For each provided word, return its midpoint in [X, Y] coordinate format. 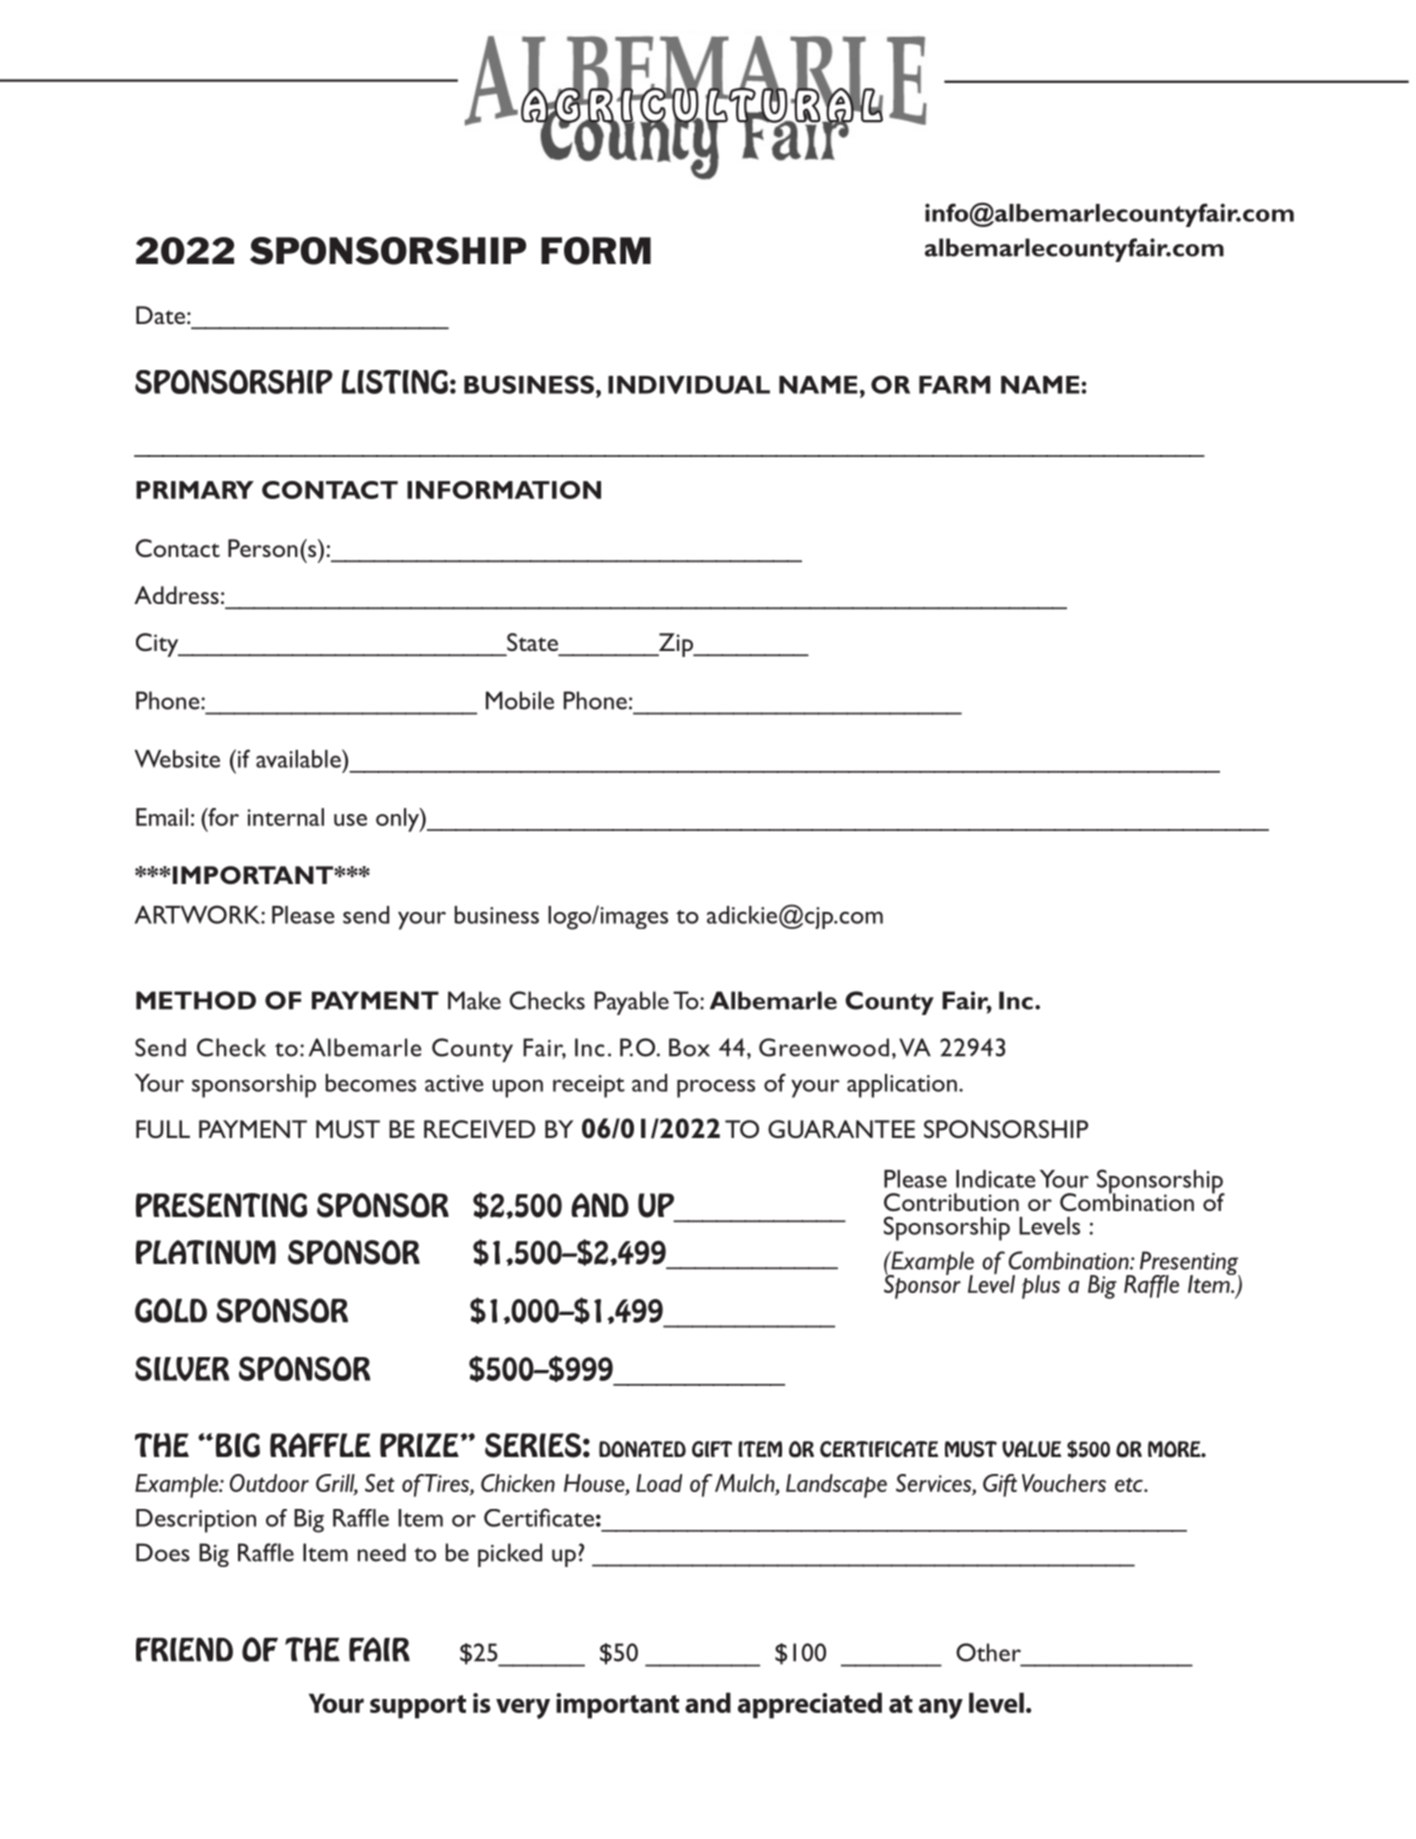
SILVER [182, 1368]
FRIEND [184, 1650]
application [902, 1086]
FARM [954, 385]
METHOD [196, 1000]
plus [1041, 1287]
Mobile [520, 700]
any [941, 1708]
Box [689, 1047]
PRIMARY [195, 490]
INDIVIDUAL [689, 385]
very [523, 1708]
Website [177, 759]
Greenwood [824, 1047]
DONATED [642, 1449]
